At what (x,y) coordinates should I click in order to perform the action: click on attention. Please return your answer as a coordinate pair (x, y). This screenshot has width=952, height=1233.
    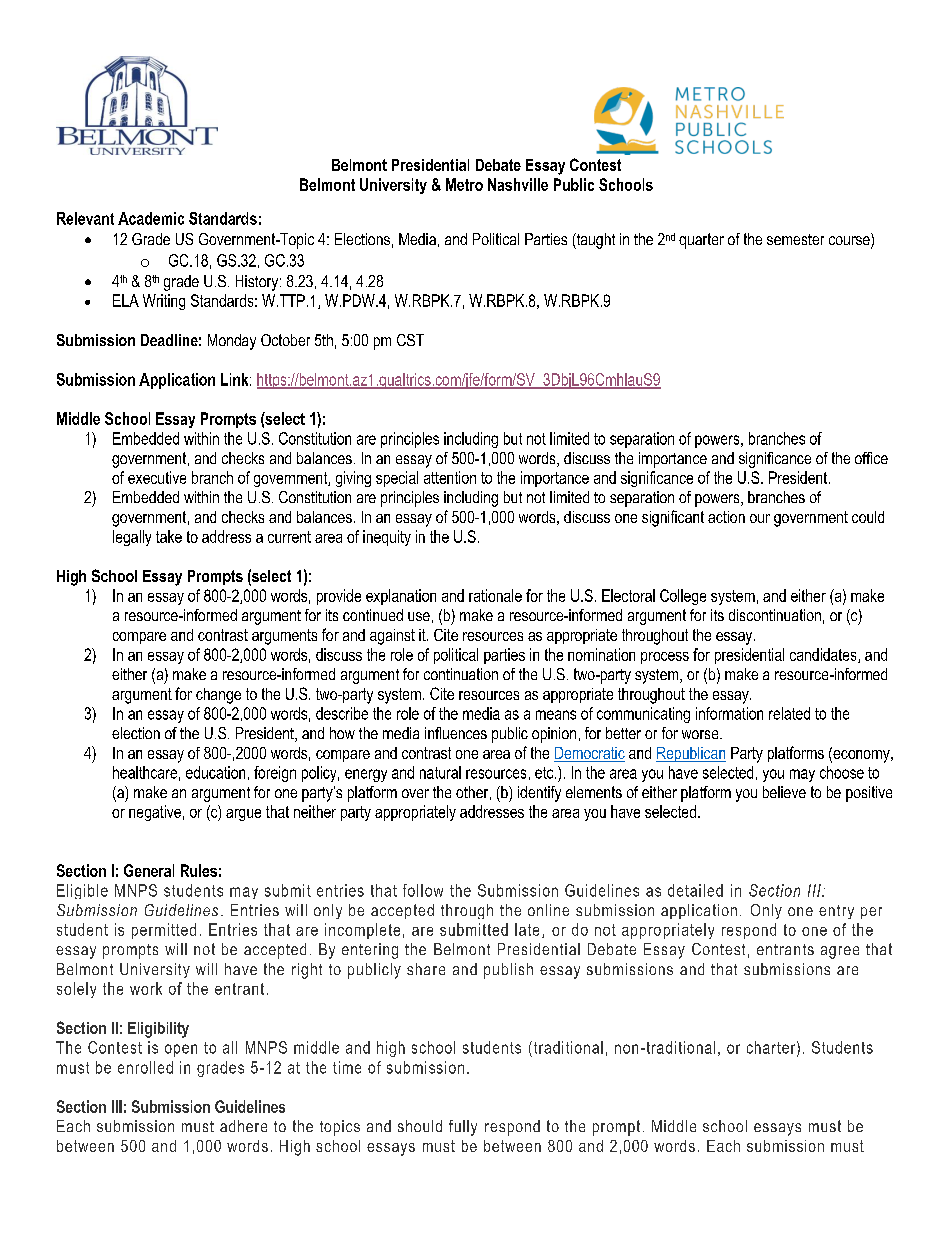
    Looking at the image, I should click on (450, 477).
